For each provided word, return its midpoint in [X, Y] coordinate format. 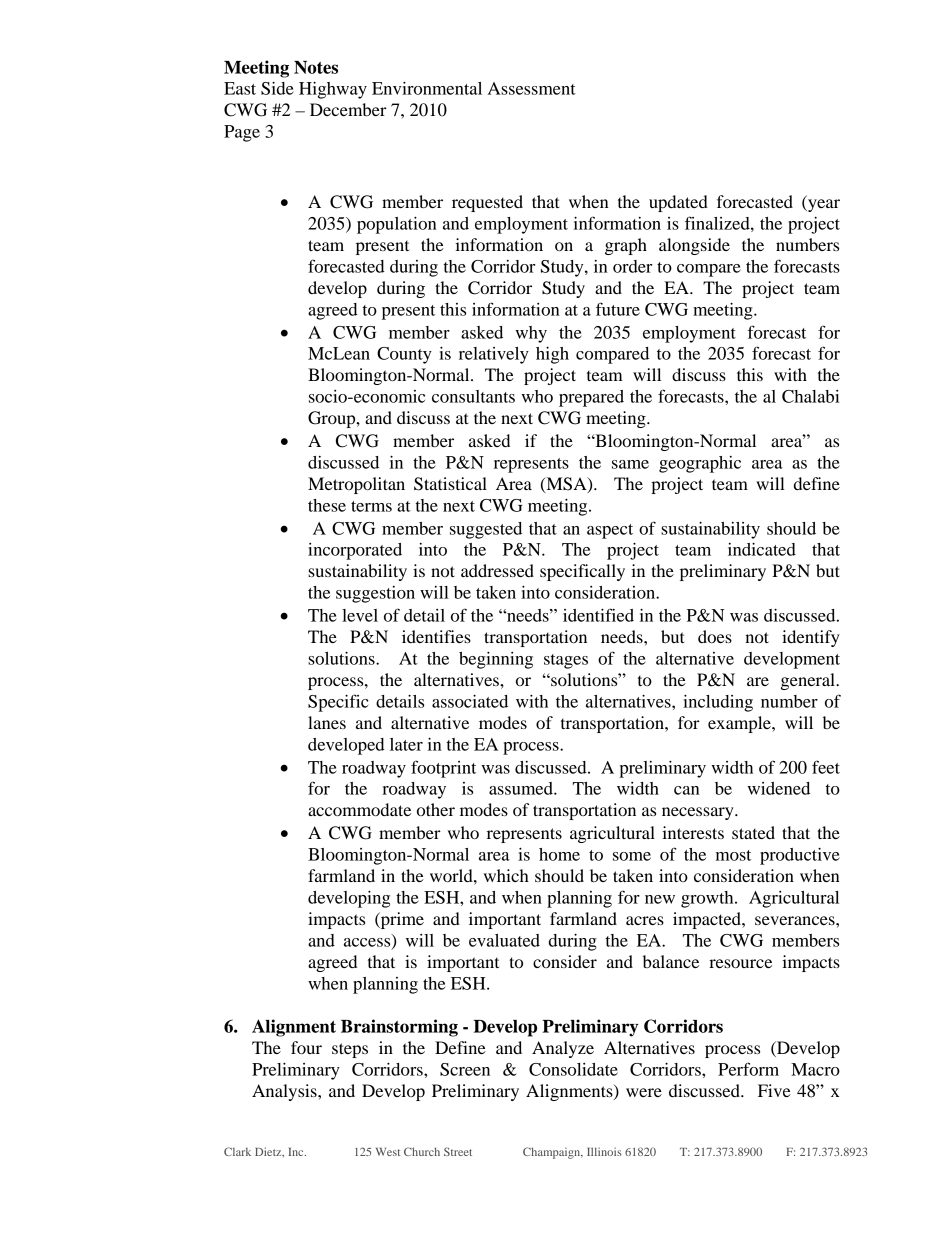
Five [774, 1090]
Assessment [532, 88]
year [823, 205]
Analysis [285, 1092]
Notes [316, 67]
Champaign [553, 1153]
